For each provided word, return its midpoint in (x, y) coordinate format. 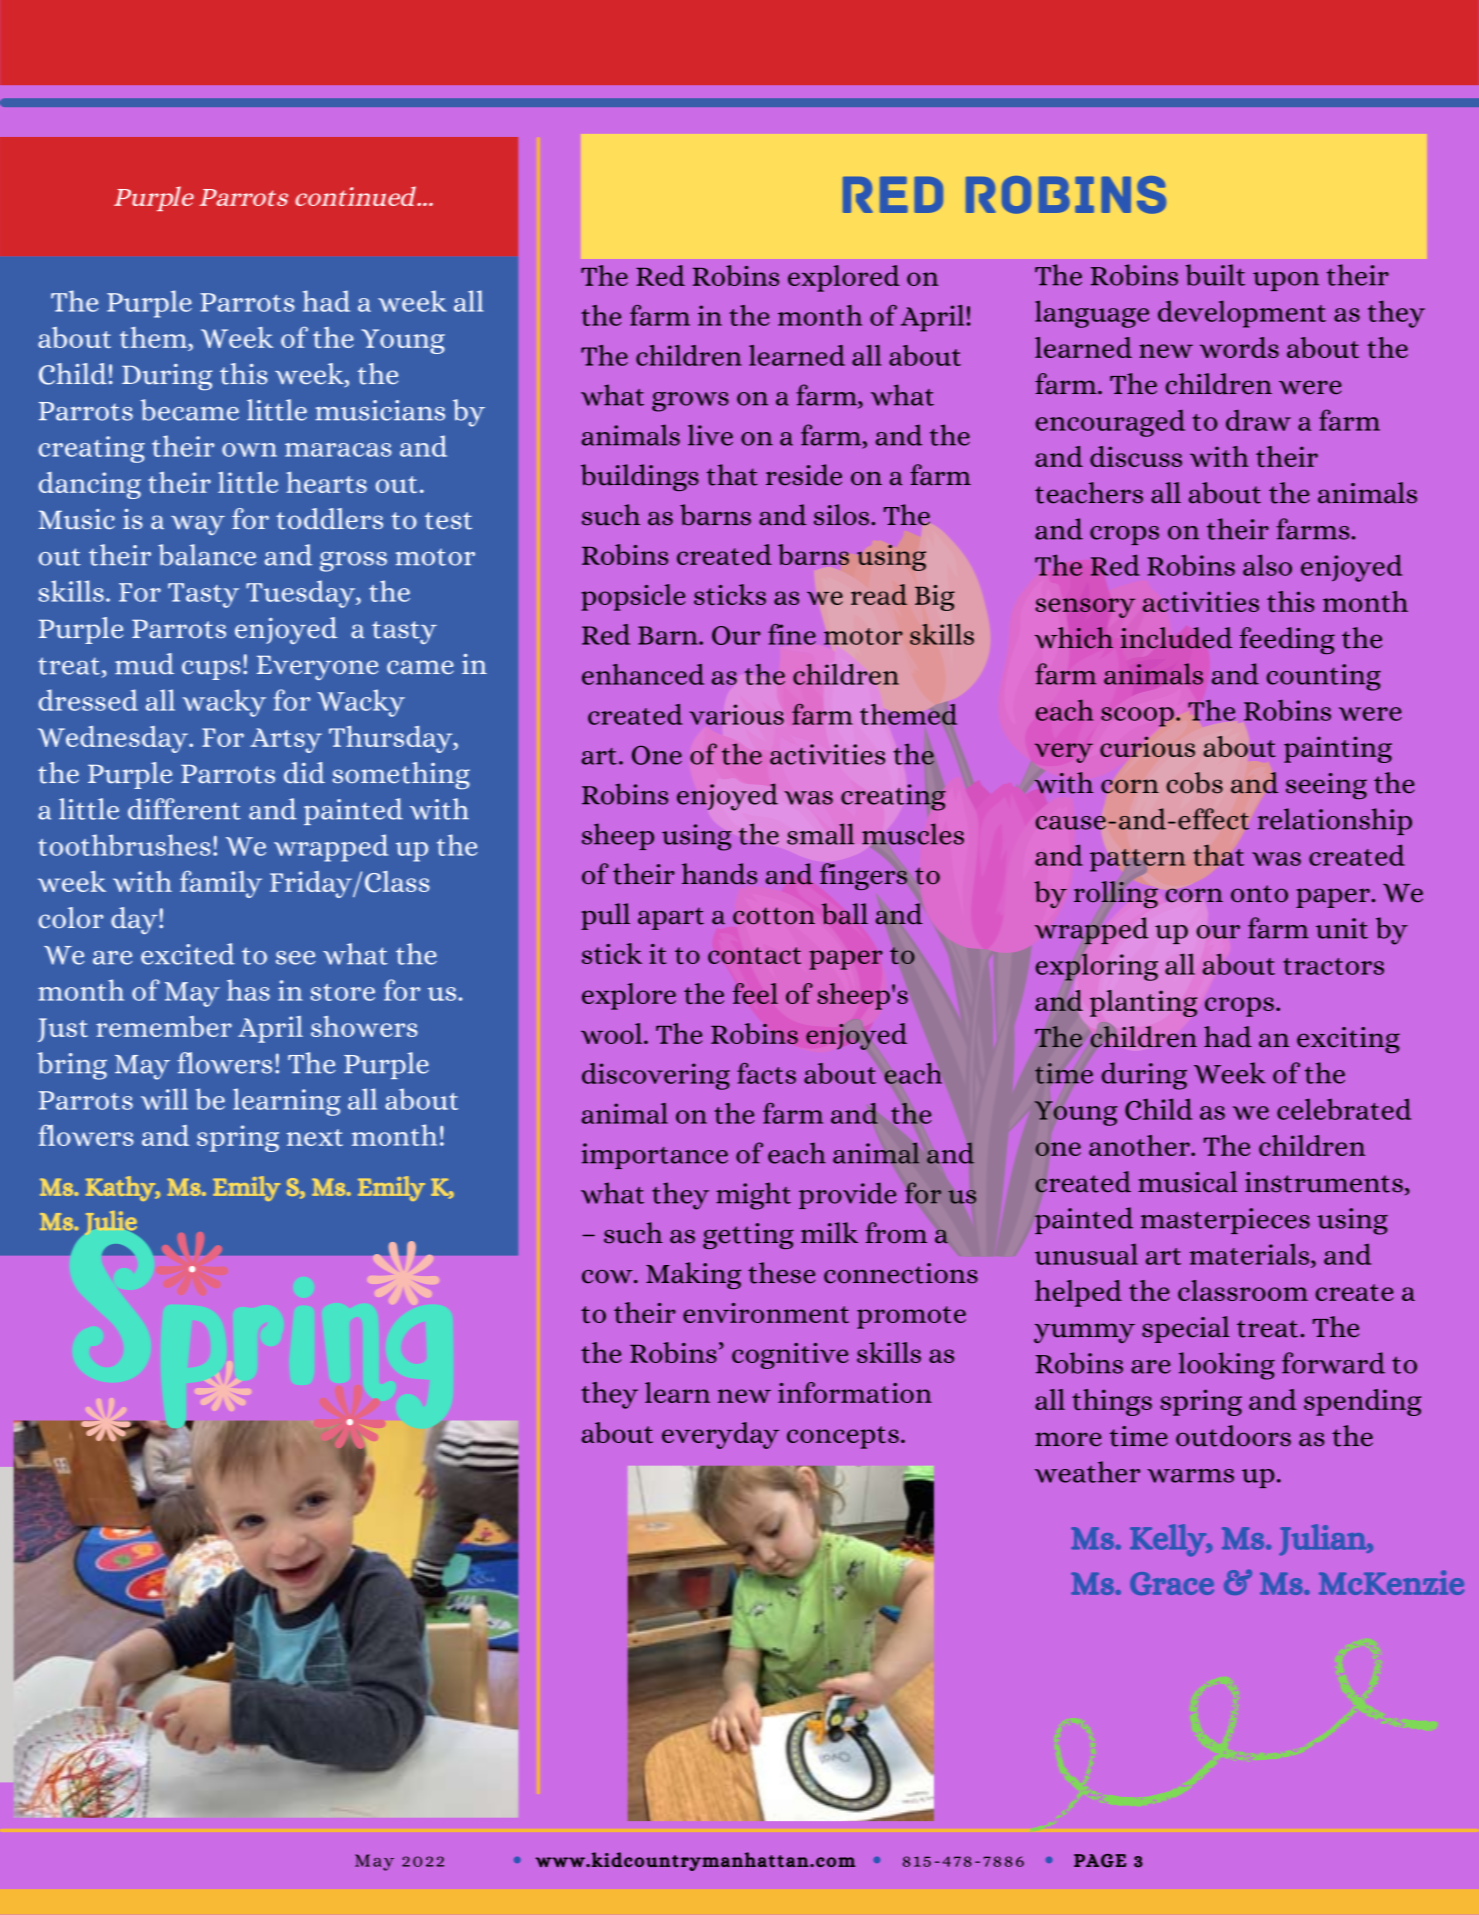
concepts (843, 1437)
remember (164, 1026)
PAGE (1100, 1861)
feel (755, 993)
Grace (1172, 1583)
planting (1143, 1003)
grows (690, 402)
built (1215, 275)
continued (356, 196)
